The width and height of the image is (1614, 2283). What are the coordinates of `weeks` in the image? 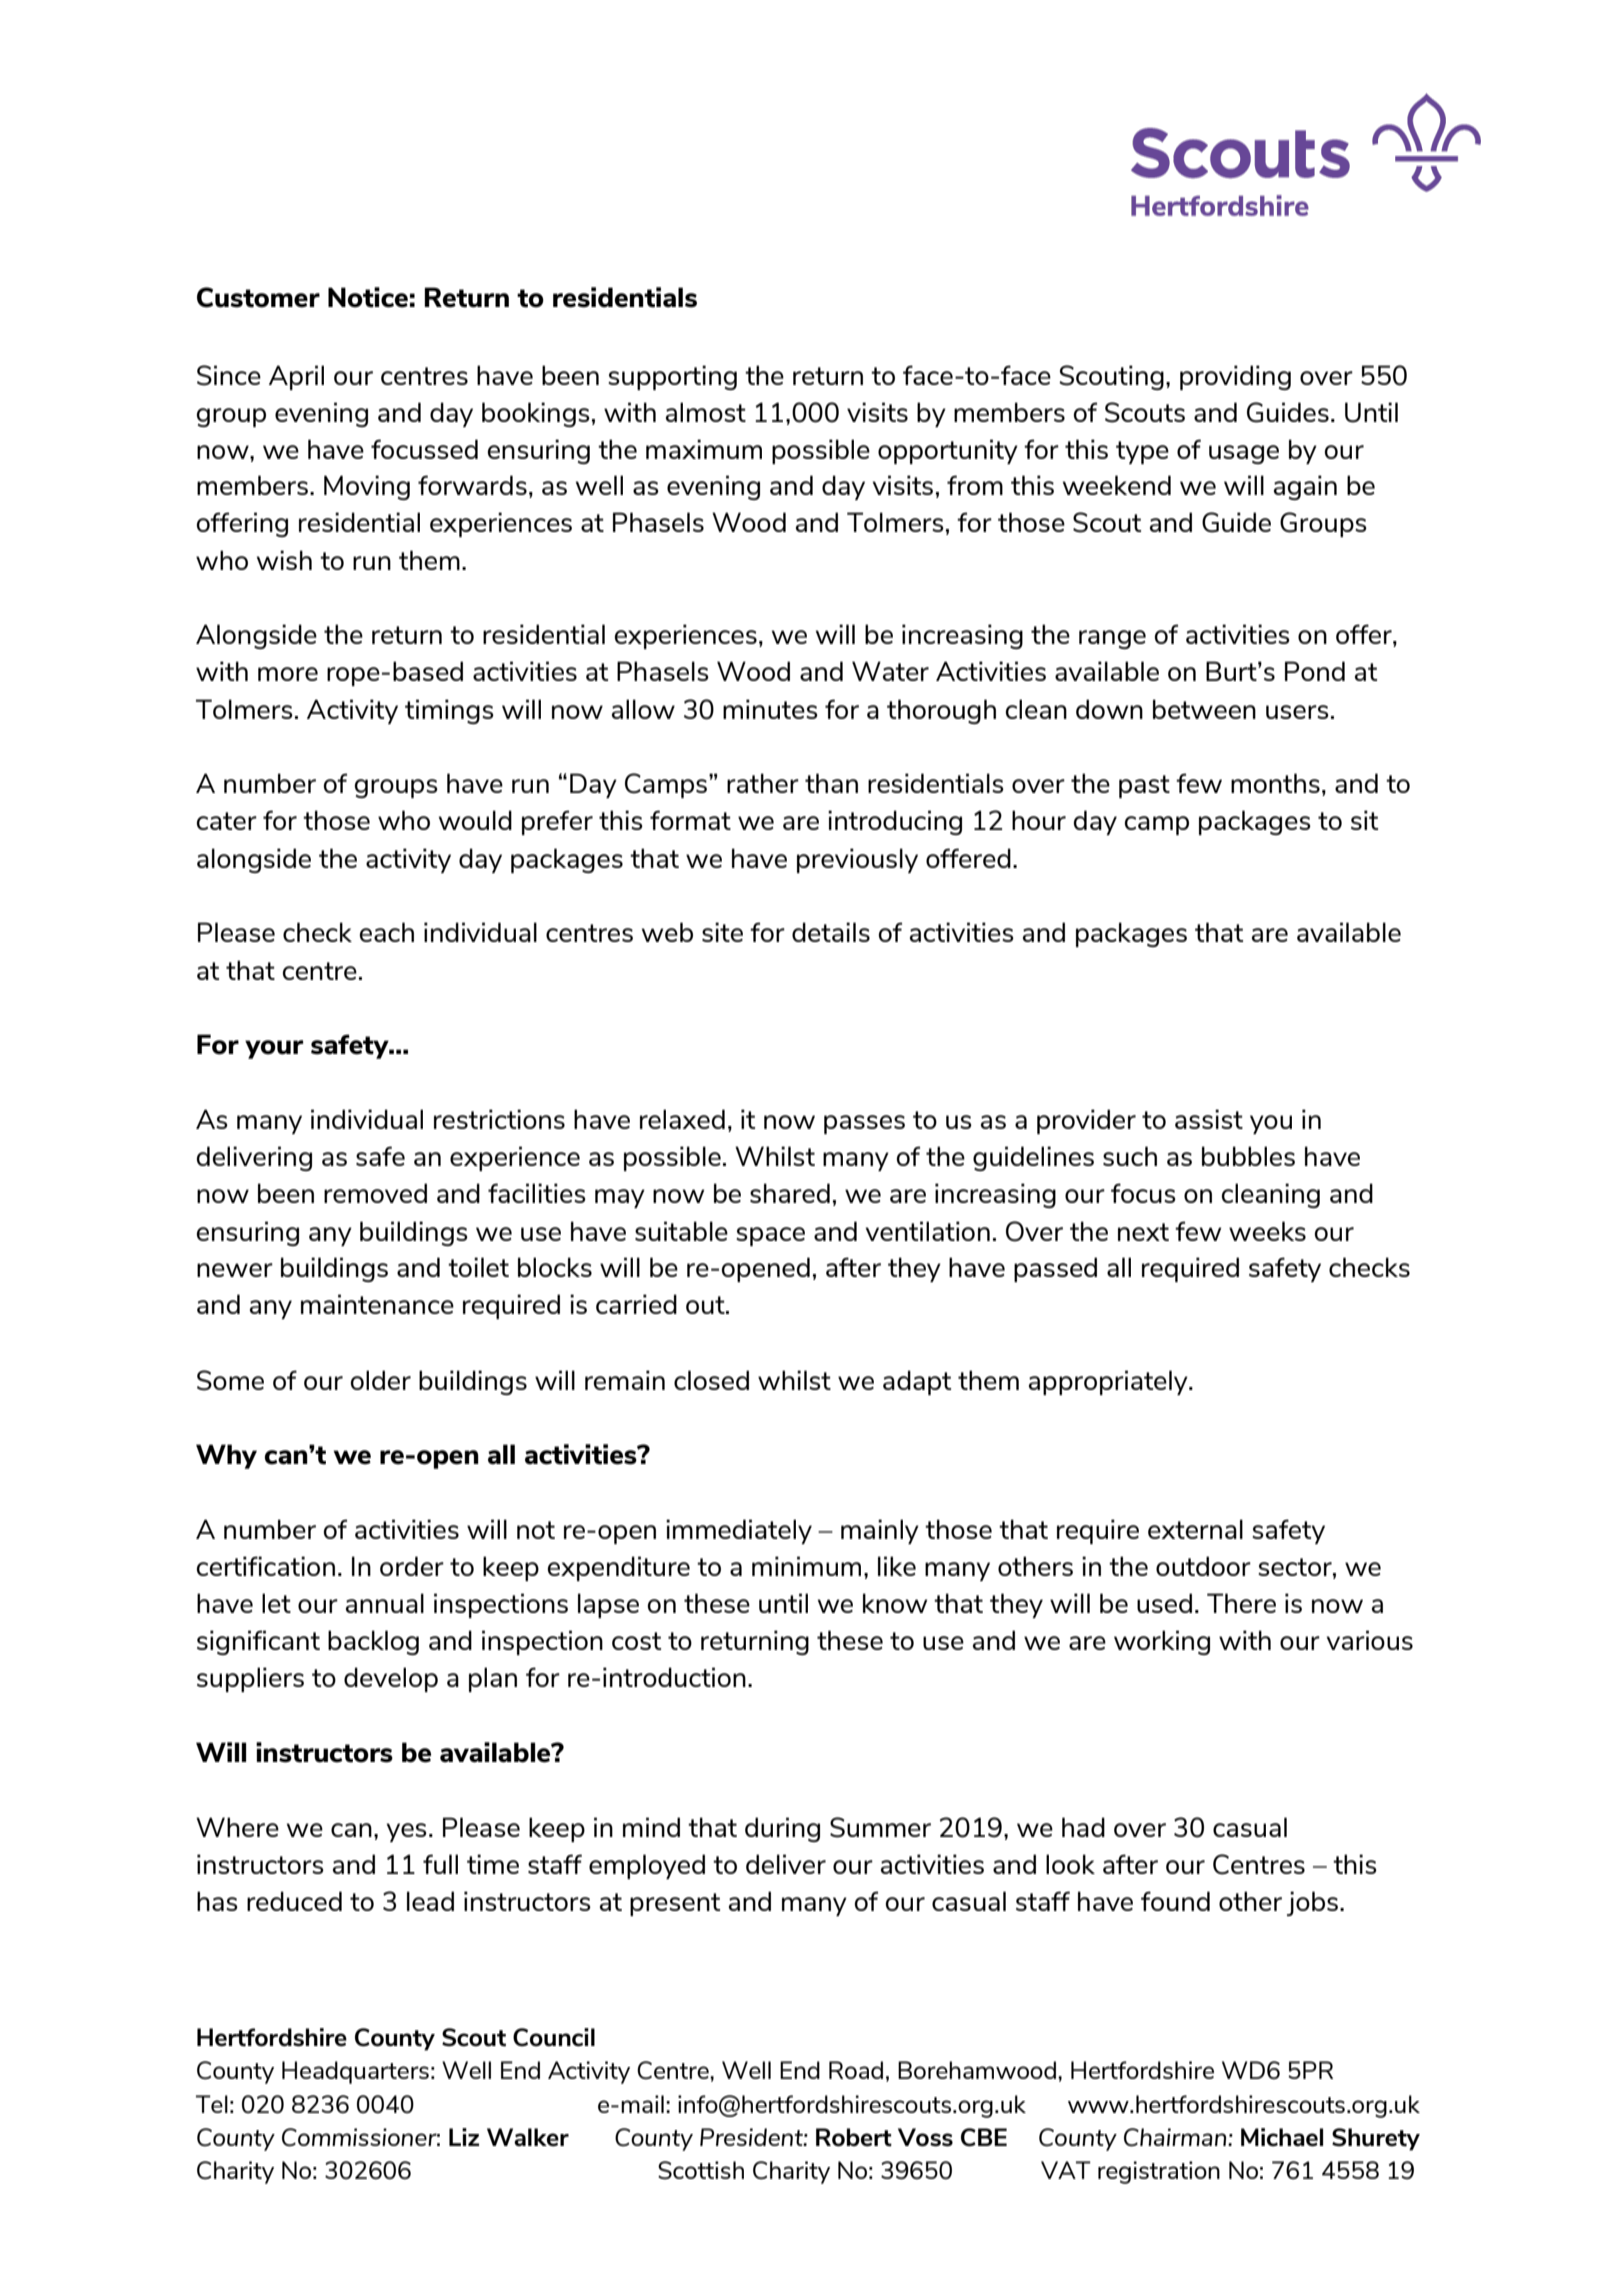 It's located at (1267, 1231).
